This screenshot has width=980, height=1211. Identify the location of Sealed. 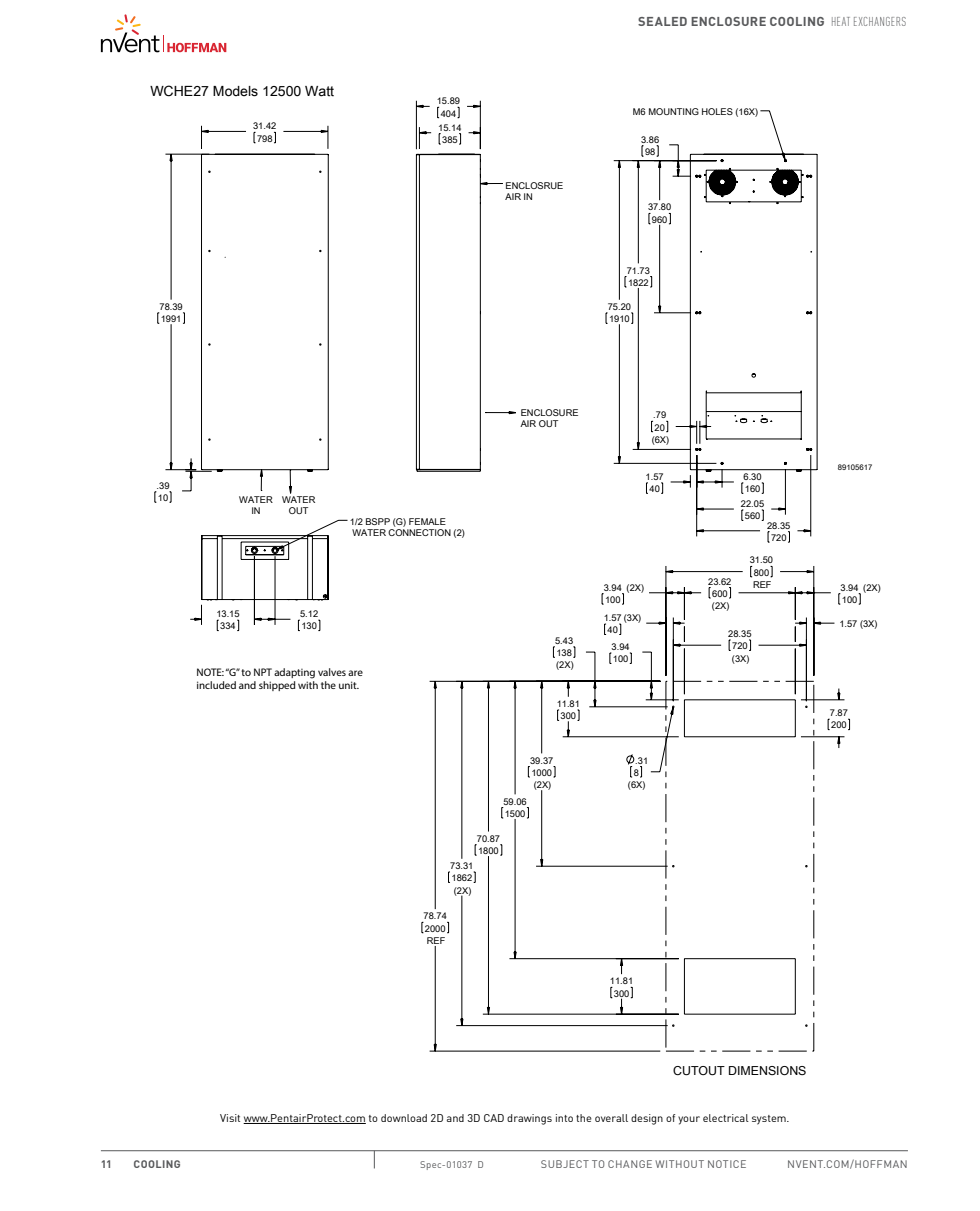
(662, 21).
